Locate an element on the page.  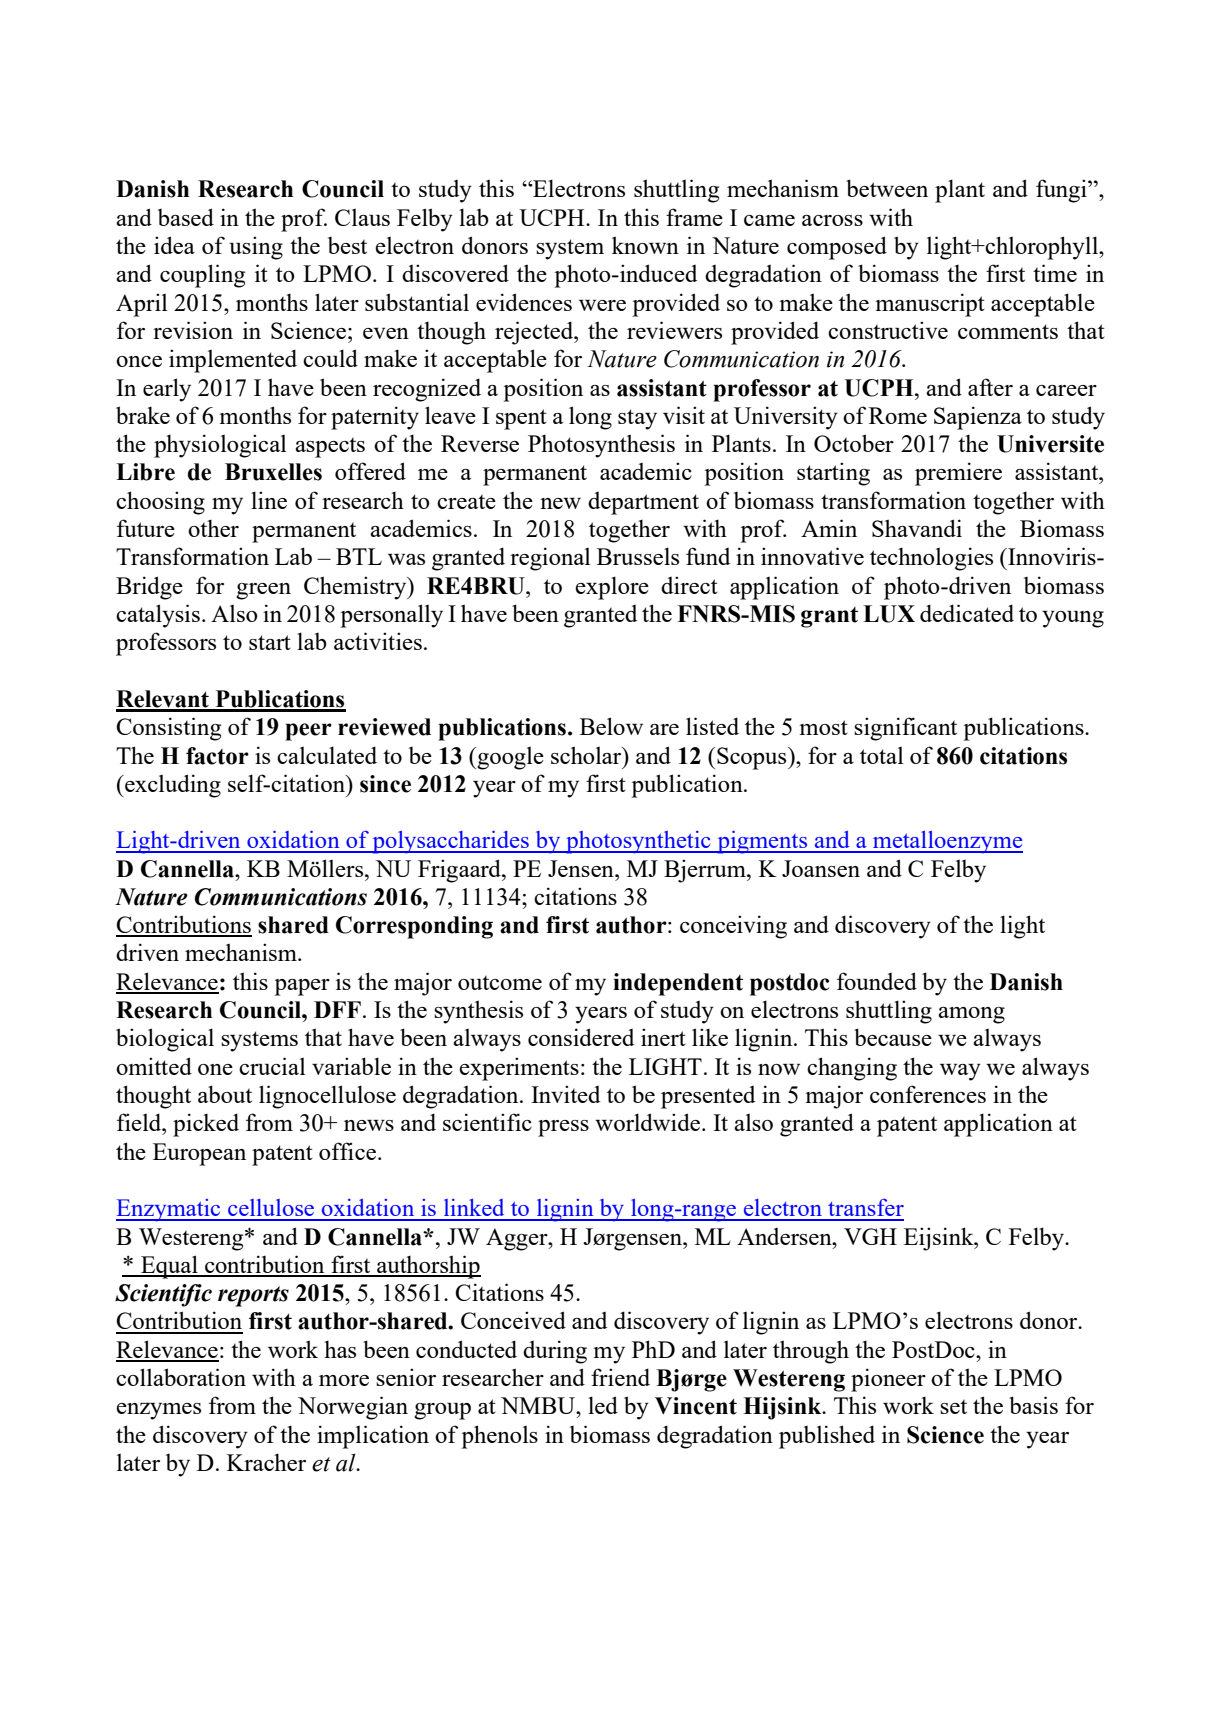
led is located at coordinates (603, 1405).
